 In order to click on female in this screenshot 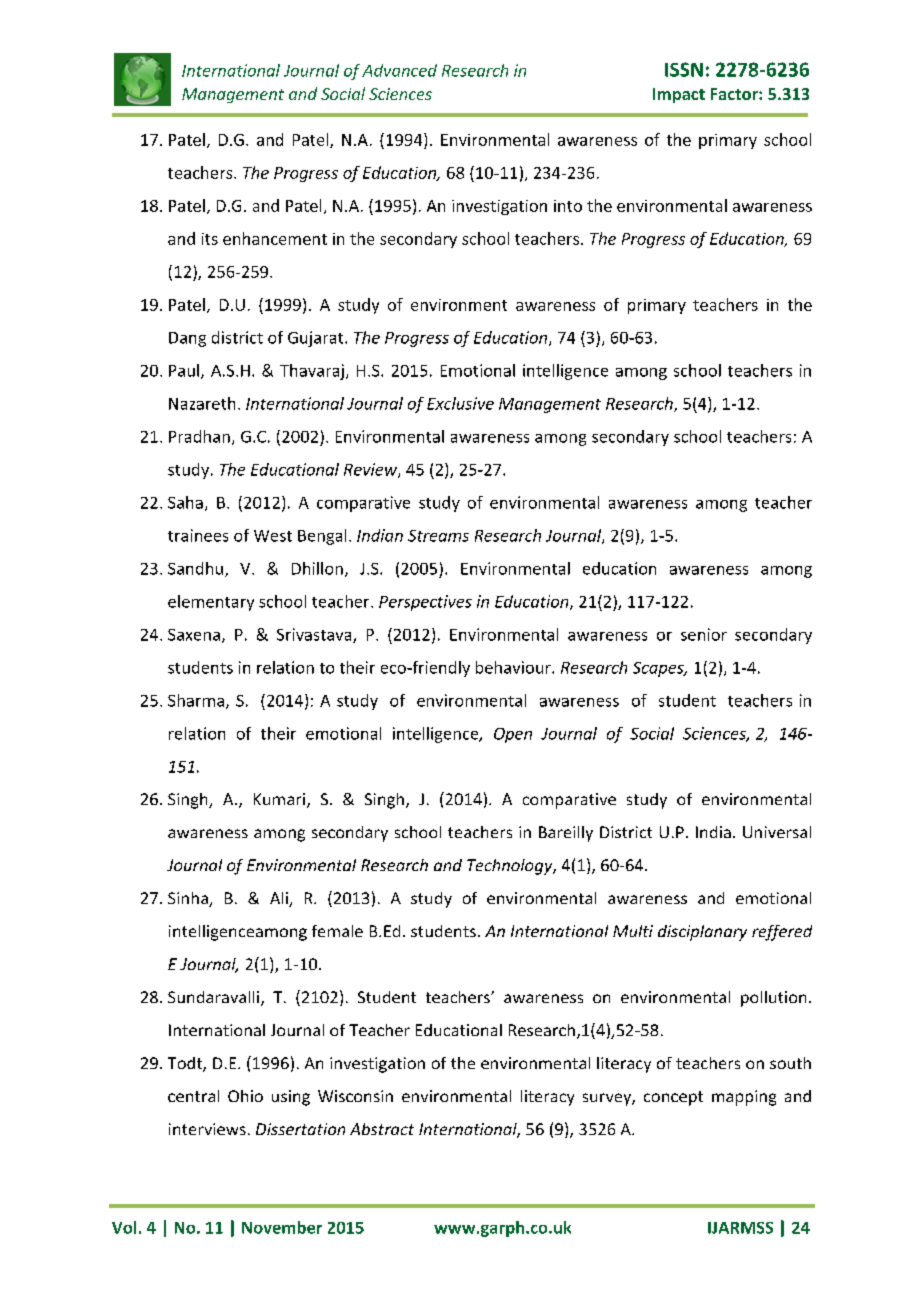, I will do `click(337, 931)`.
